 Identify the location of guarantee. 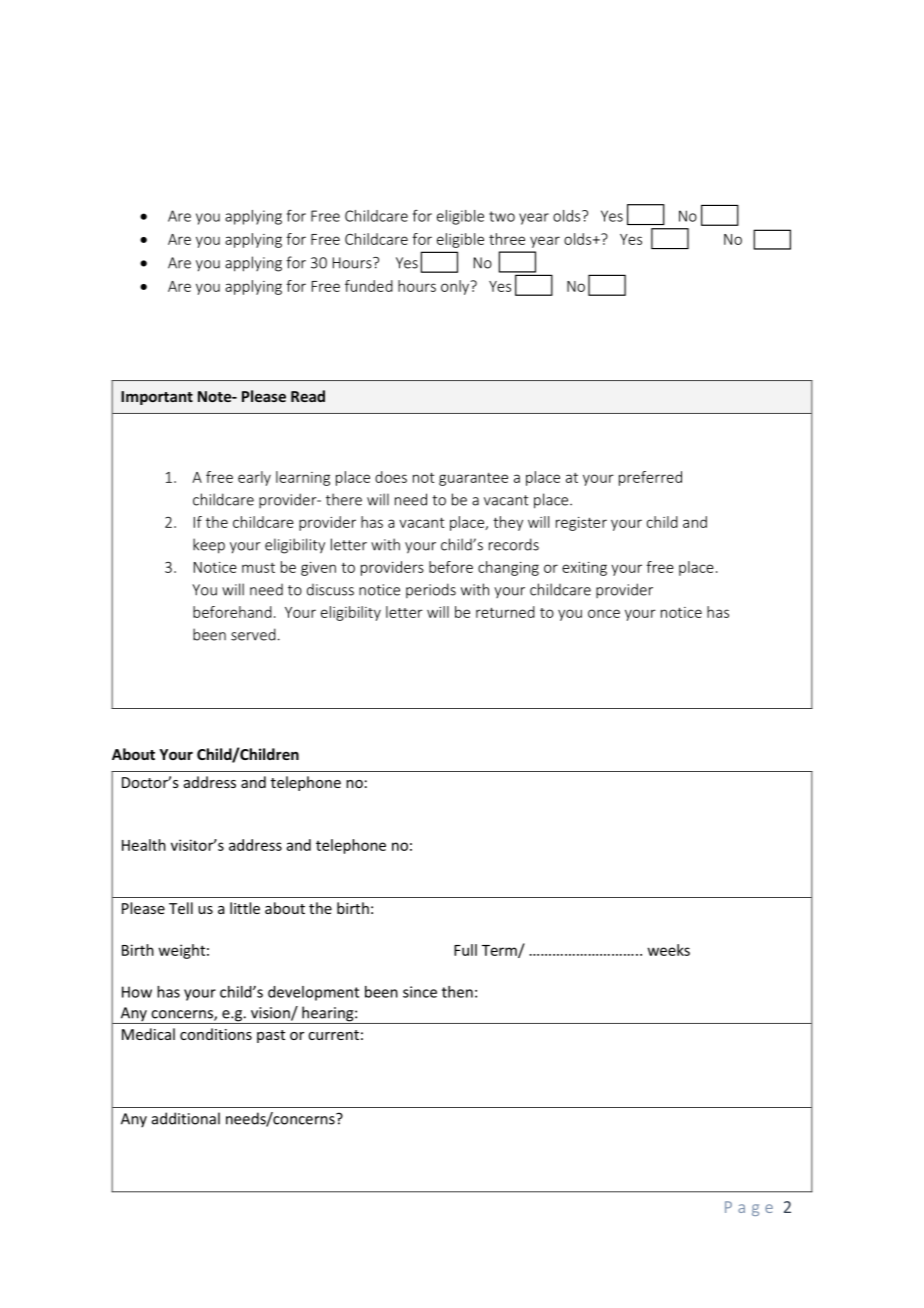
(473, 479).
